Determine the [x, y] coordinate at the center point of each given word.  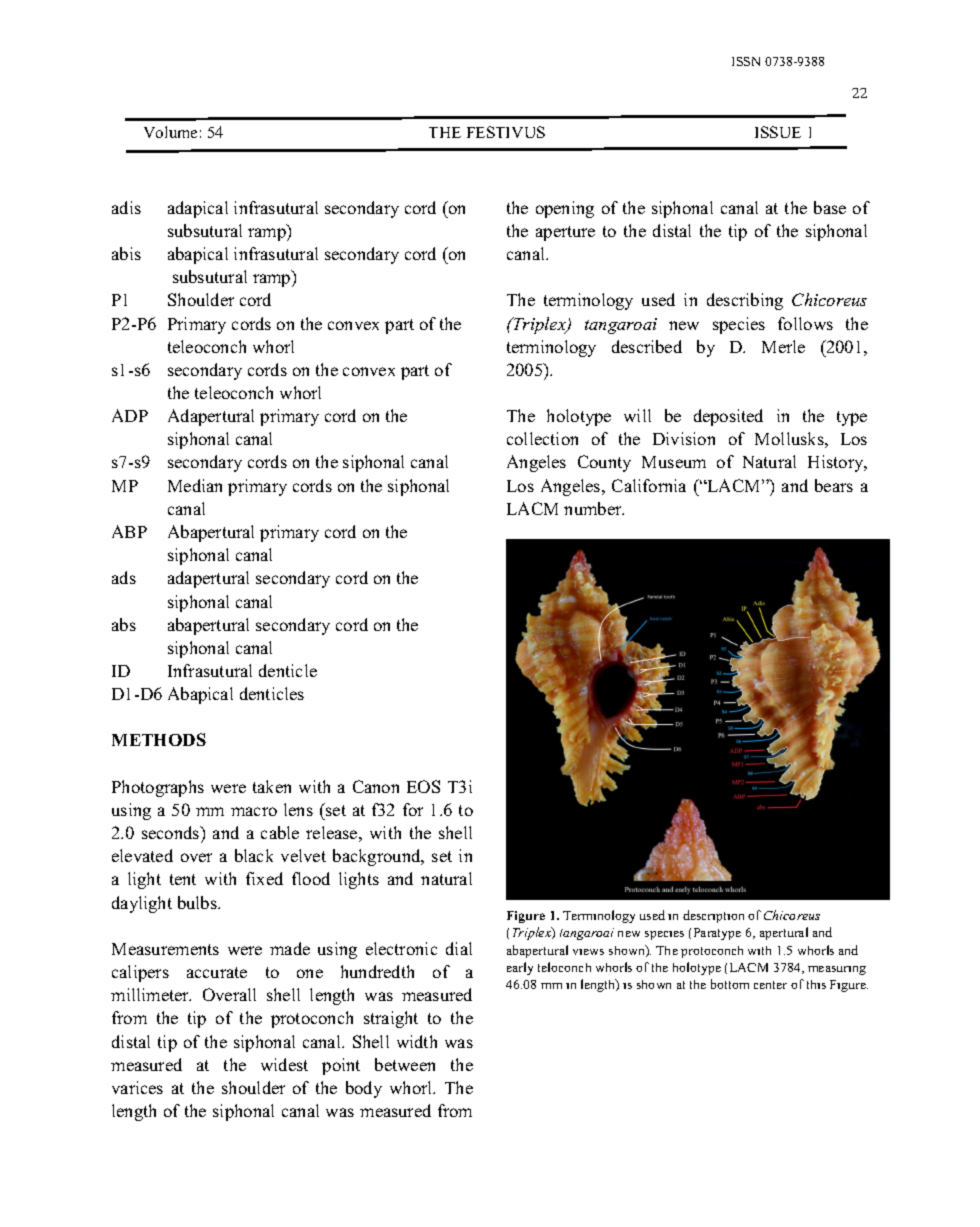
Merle [783, 346]
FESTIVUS [506, 132]
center [770, 985]
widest [284, 1064]
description [713, 916]
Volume [170, 132]
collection [542, 438]
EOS [423, 786]
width [417, 1041]
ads [124, 577]
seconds [172, 832]
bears [834, 485]
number [594, 508]
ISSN [746, 61]
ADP [130, 415]
